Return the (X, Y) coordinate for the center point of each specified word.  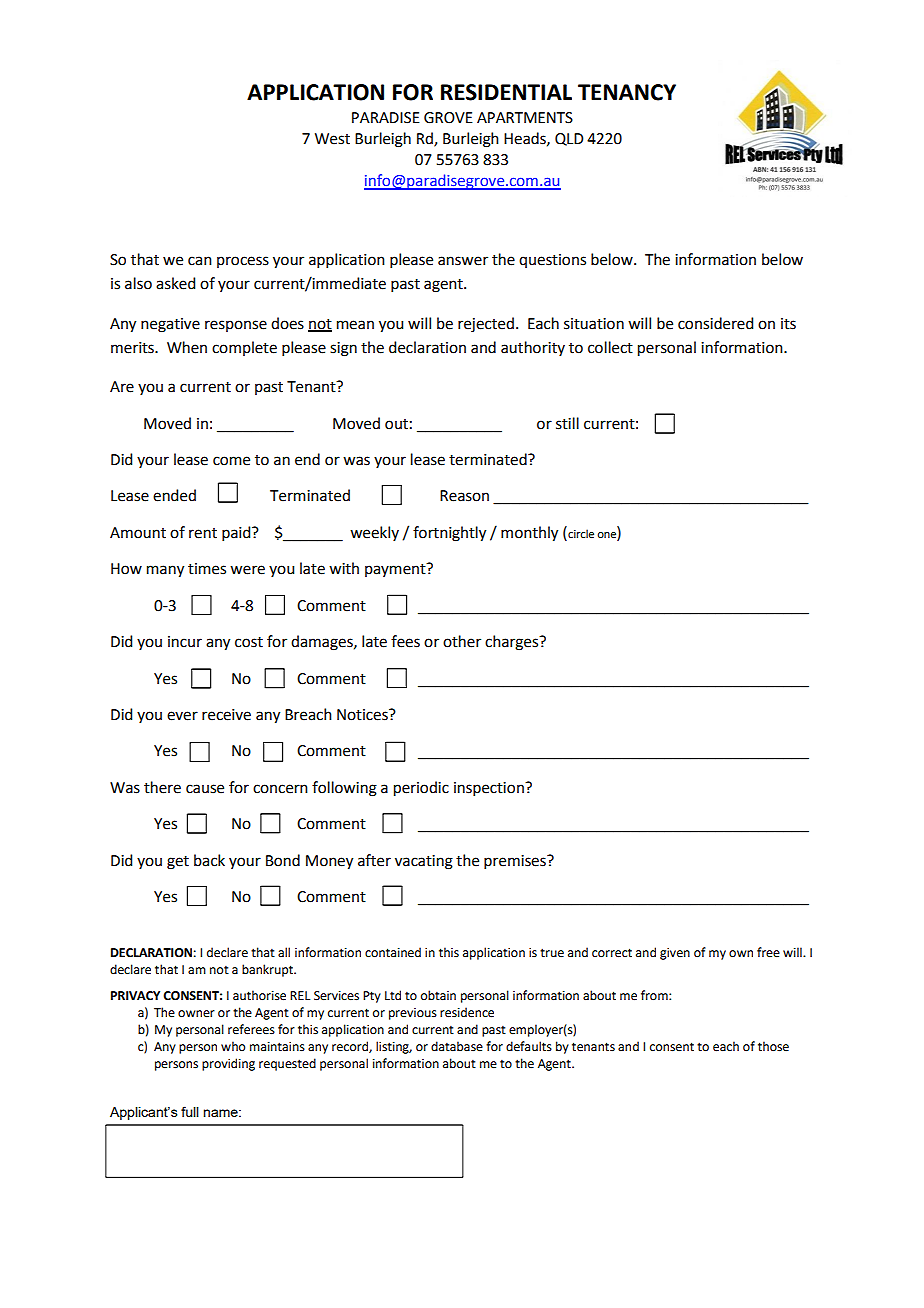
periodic (421, 789)
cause (205, 789)
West (332, 139)
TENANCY (627, 92)
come (231, 461)
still (567, 423)
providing (228, 1064)
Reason (464, 496)
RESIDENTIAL (506, 92)
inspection (490, 789)
